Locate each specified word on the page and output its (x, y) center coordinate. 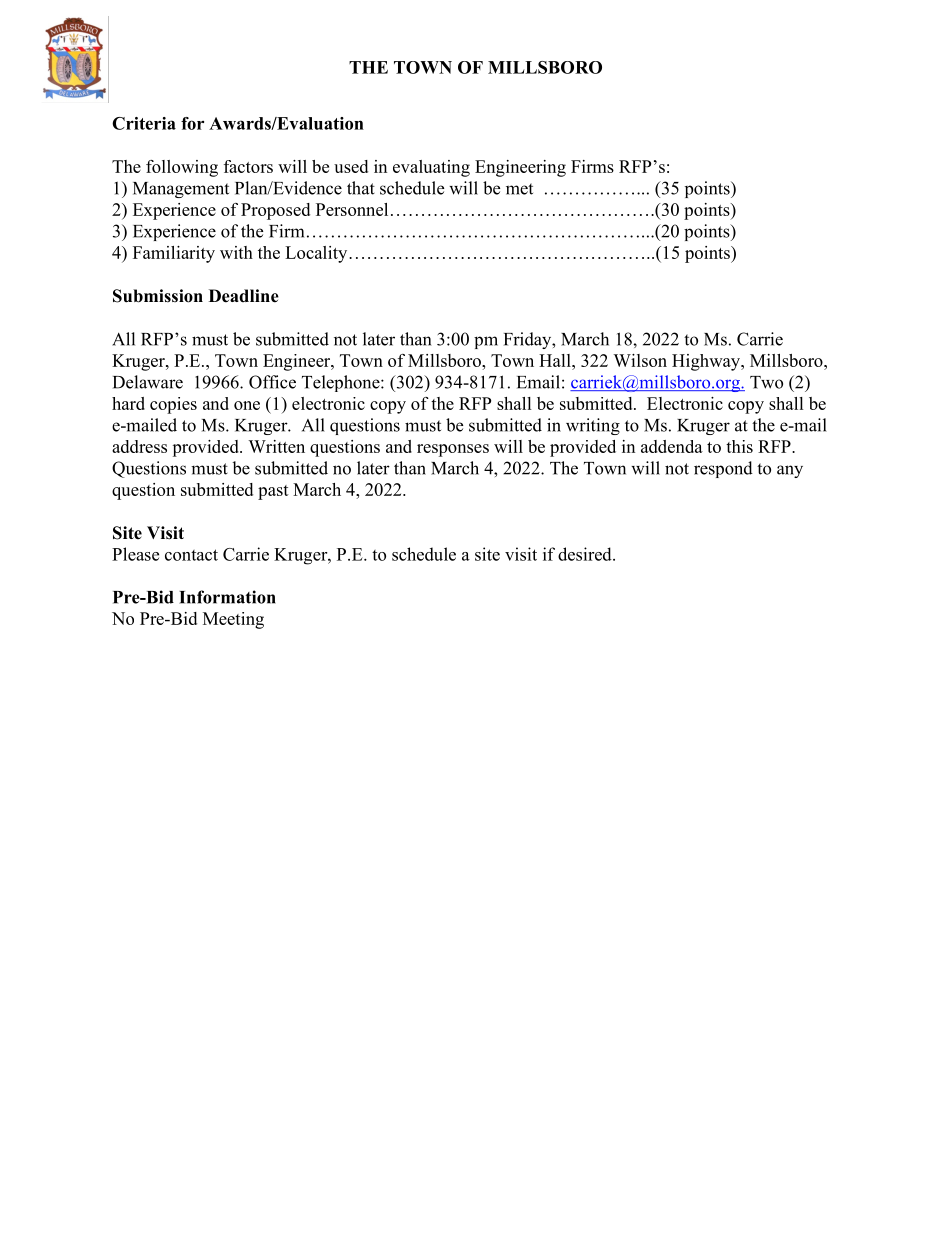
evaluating (431, 168)
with (236, 252)
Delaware (148, 382)
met (519, 189)
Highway (707, 362)
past (273, 492)
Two (766, 382)
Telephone (342, 383)
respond (723, 469)
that (361, 188)
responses (453, 450)
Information (227, 597)
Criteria (144, 123)
